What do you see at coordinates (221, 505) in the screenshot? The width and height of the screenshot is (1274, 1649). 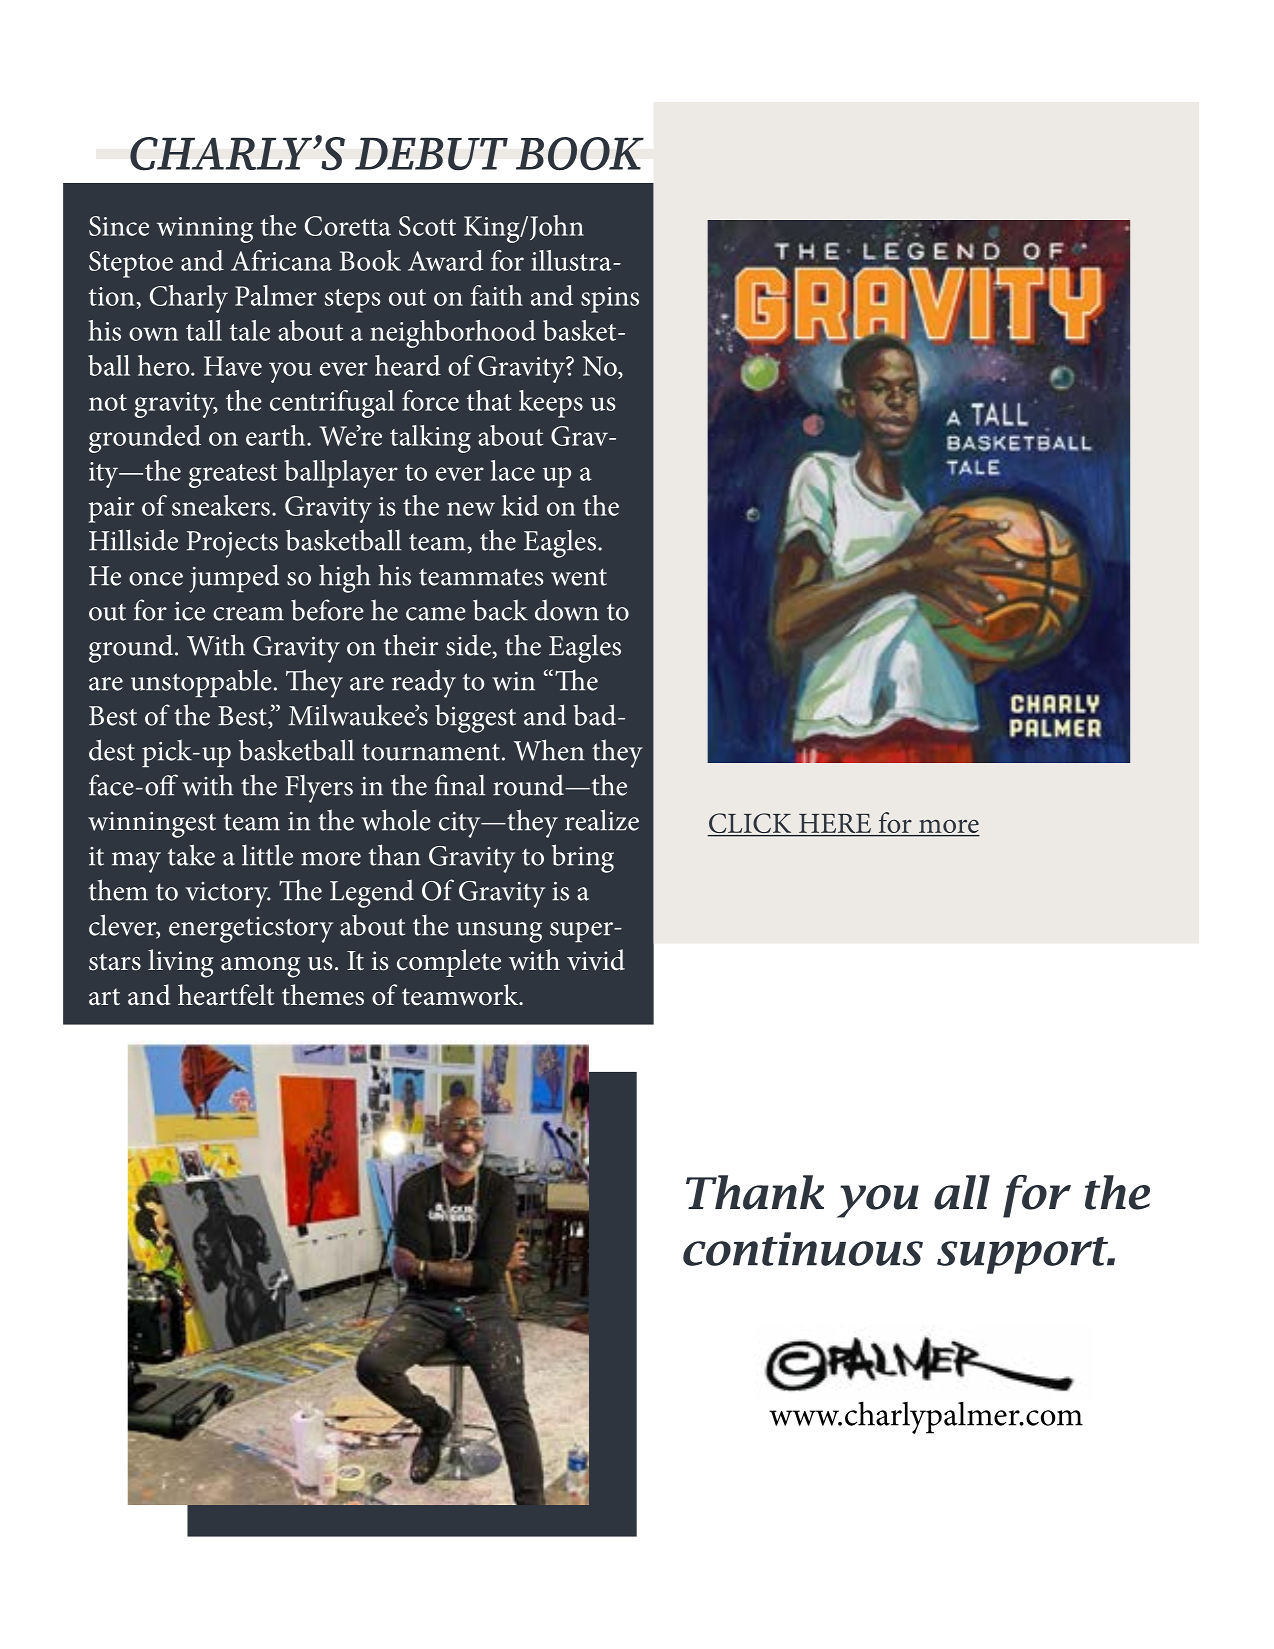 I see `sneakers` at bounding box center [221, 505].
